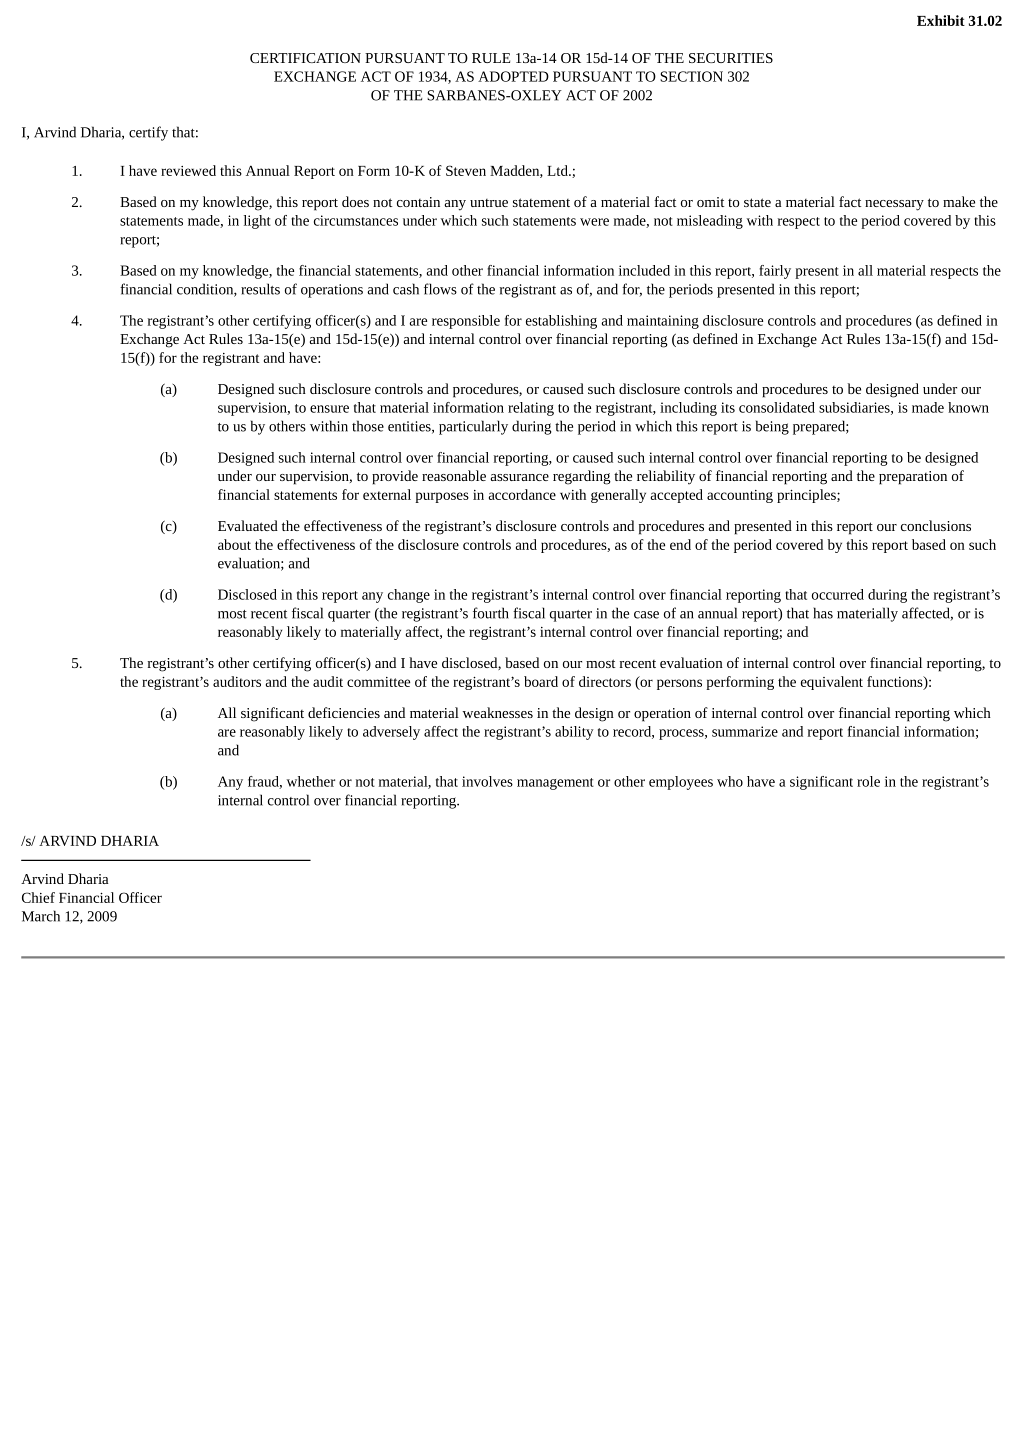 The image size is (1023, 1448). I want to click on role, so click(868, 781).
